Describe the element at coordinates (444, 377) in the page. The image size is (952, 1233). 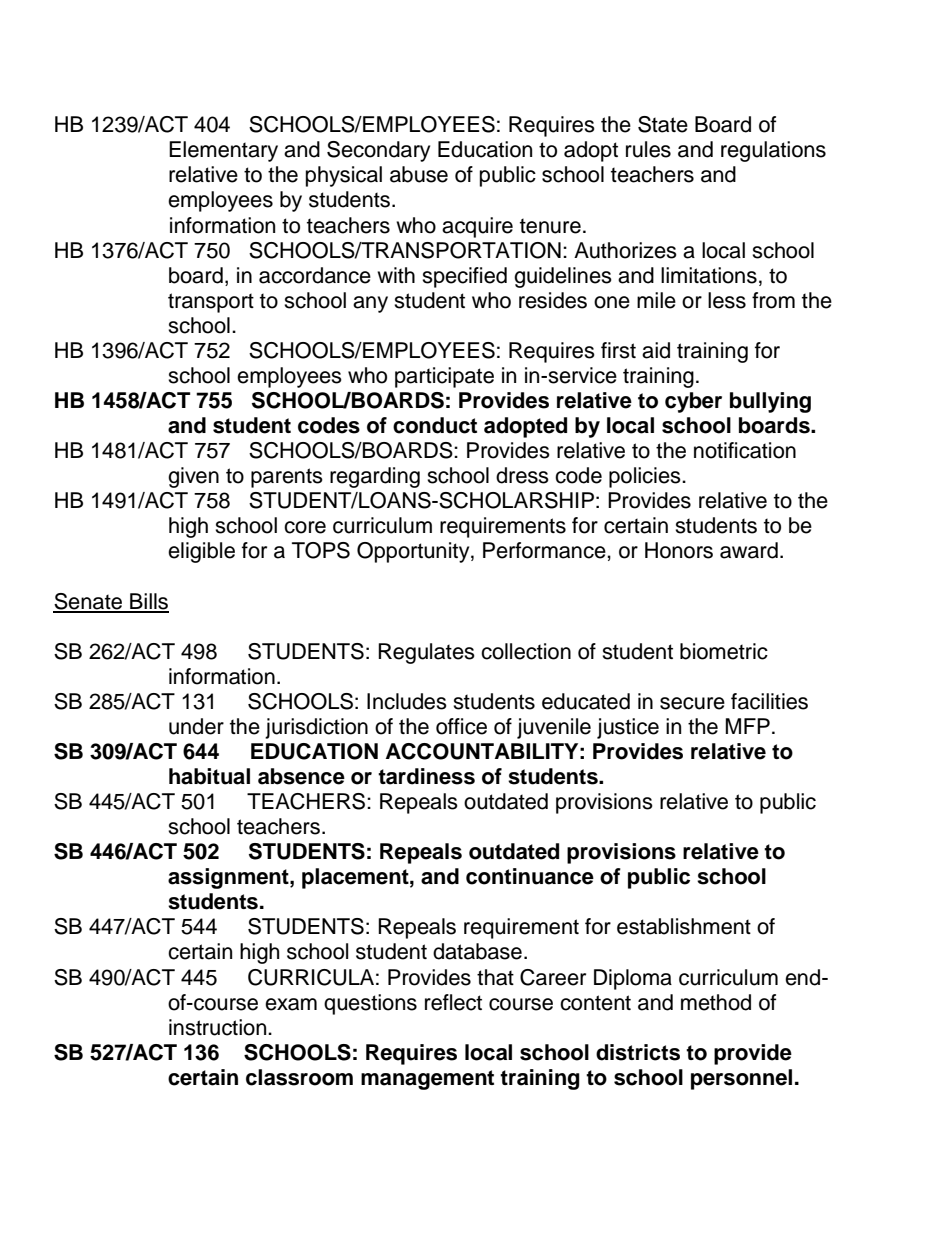
I see `participate` at that location.
